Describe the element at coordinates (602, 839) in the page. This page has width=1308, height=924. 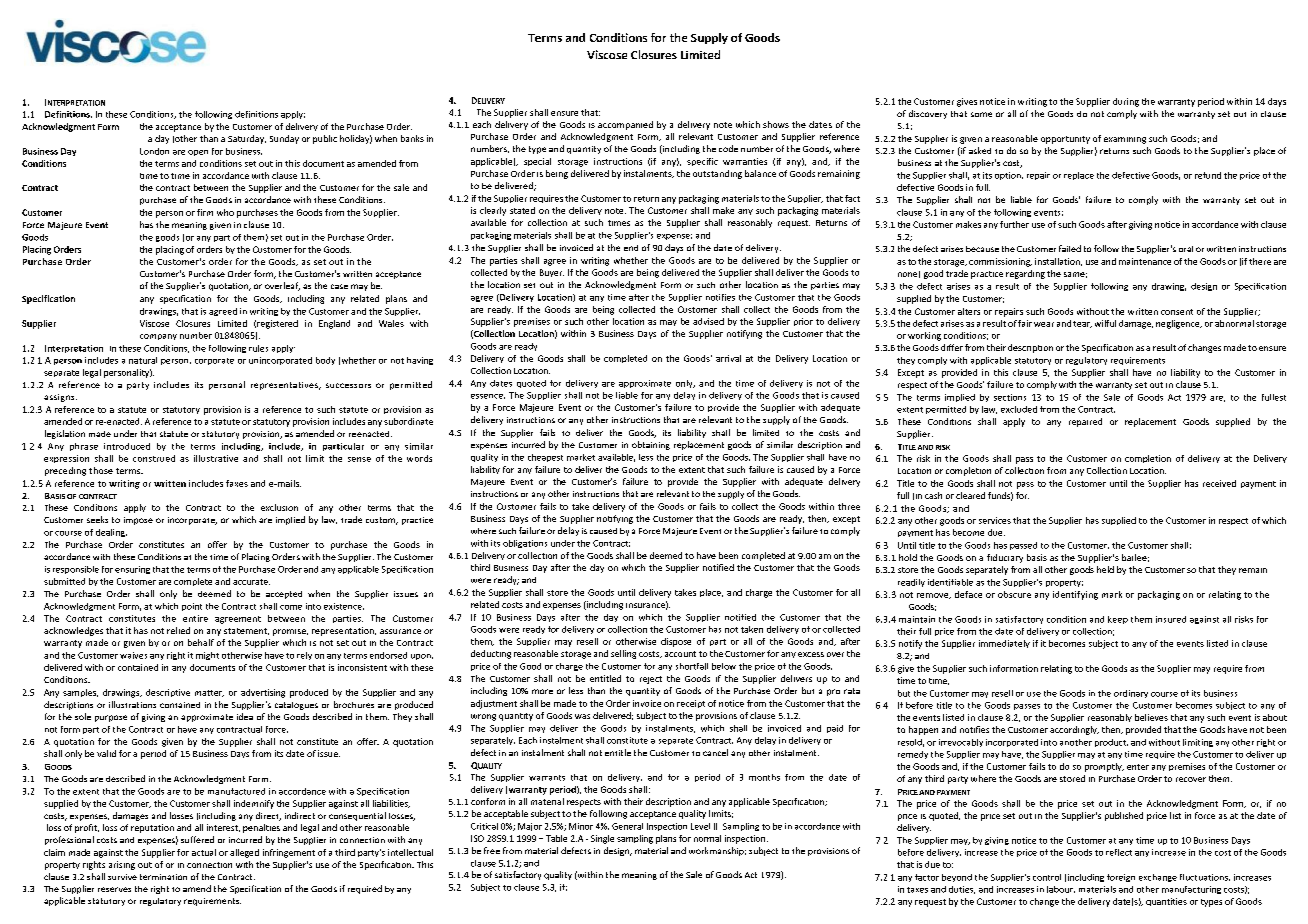
I see `Single` at that location.
